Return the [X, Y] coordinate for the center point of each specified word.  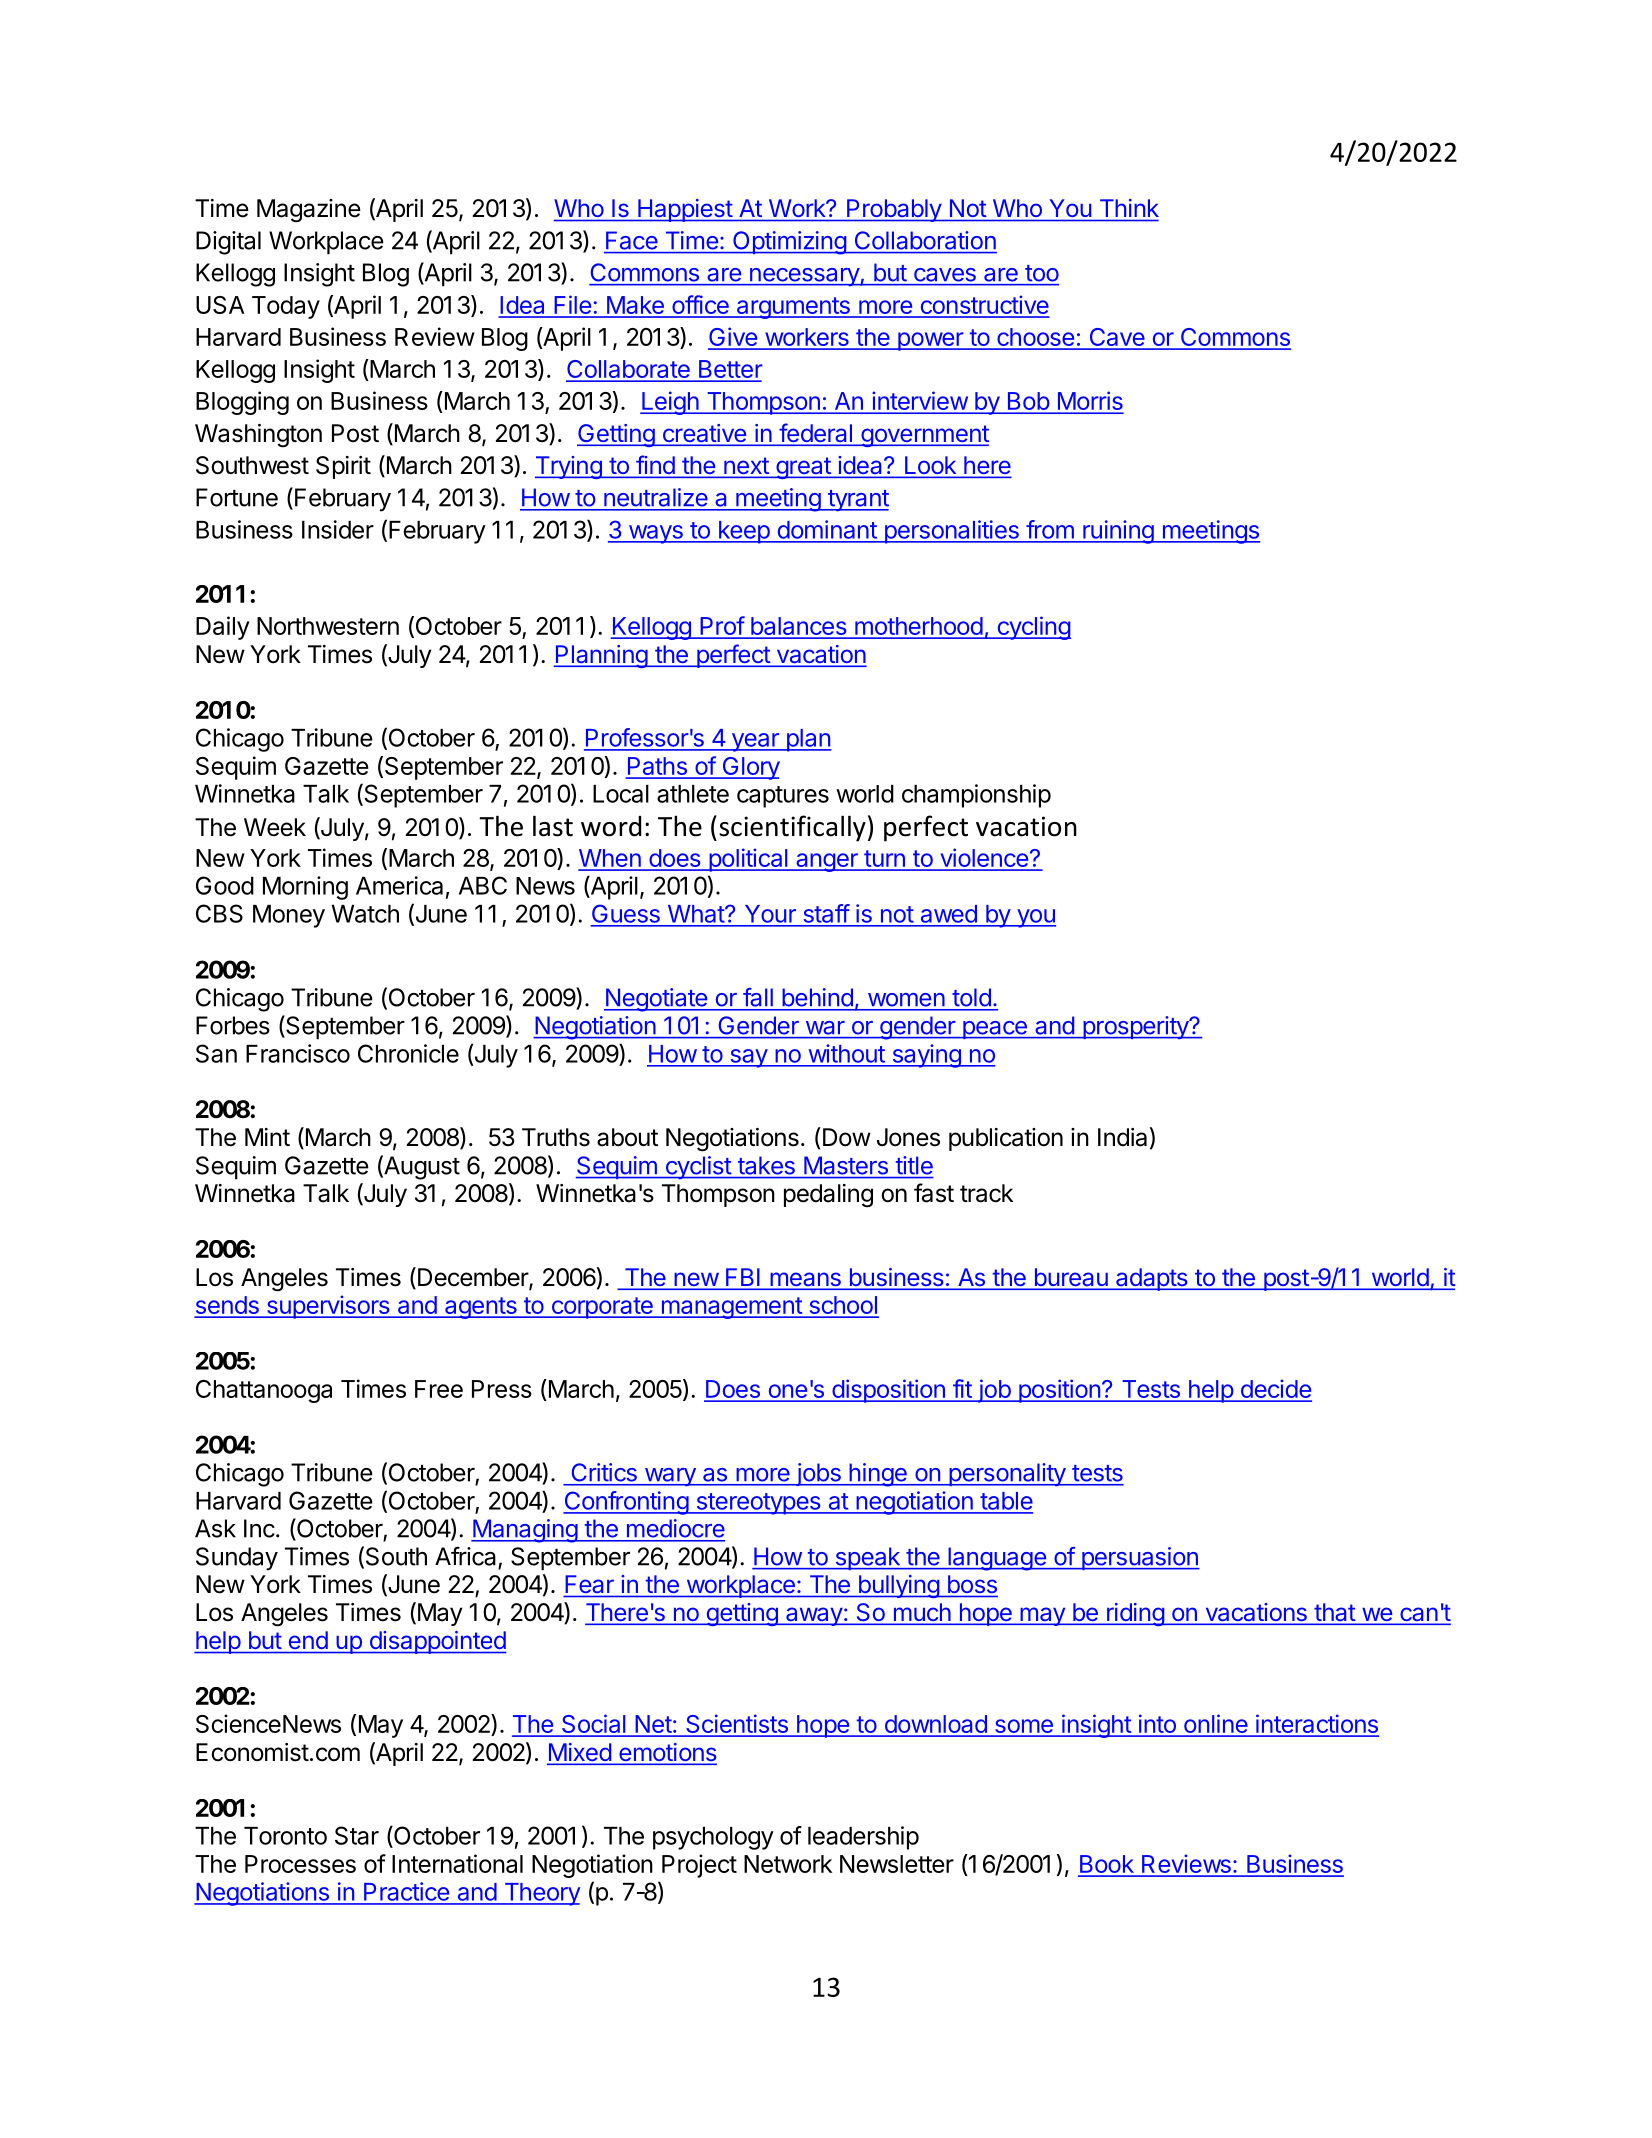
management [731, 1308]
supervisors [328, 1307]
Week [275, 827]
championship [976, 796]
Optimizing [789, 243]
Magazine [309, 211]
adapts [1152, 1279]
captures [783, 797]
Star [357, 1835]
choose [1035, 338]
